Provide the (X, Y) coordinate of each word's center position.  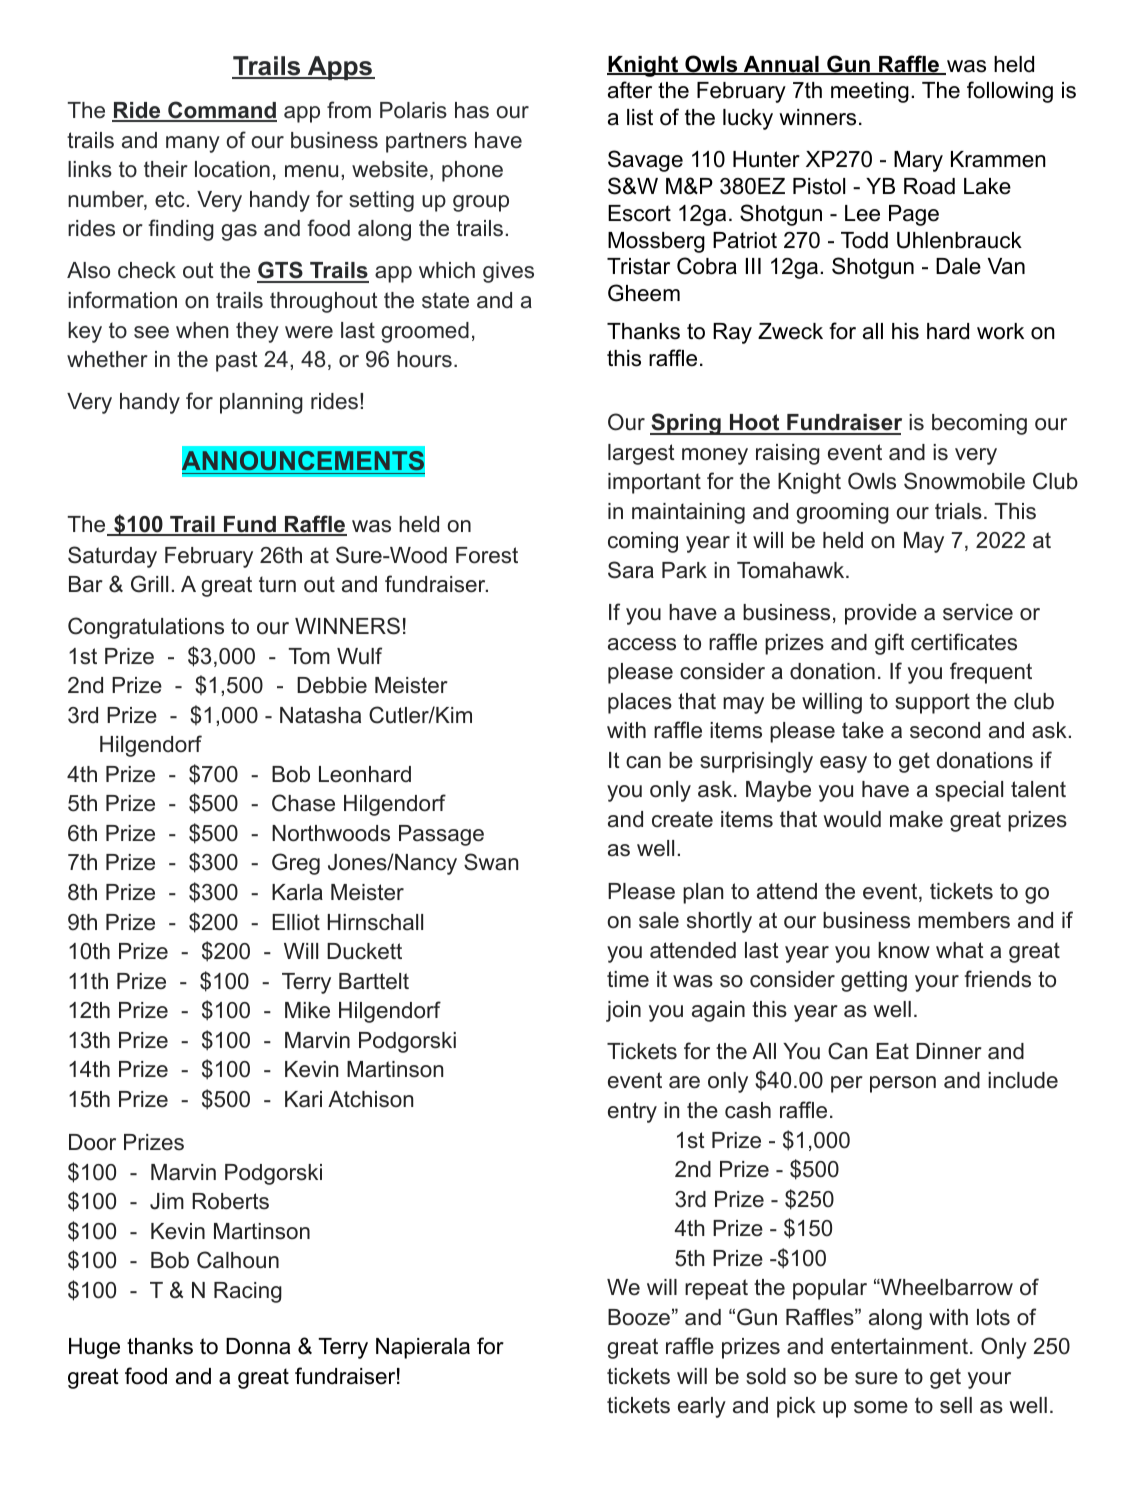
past (237, 361)
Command (221, 111)
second (945, 730)
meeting (870, 92)
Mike (307, 1010)
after (630, 90)
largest (641, 454)
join (623, 1011)
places (640, 703)
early (702, 1407)
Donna (258, 1346)
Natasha (320, 715)
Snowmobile (964, 481)
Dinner (949, 1051)
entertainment (899, 1346)
